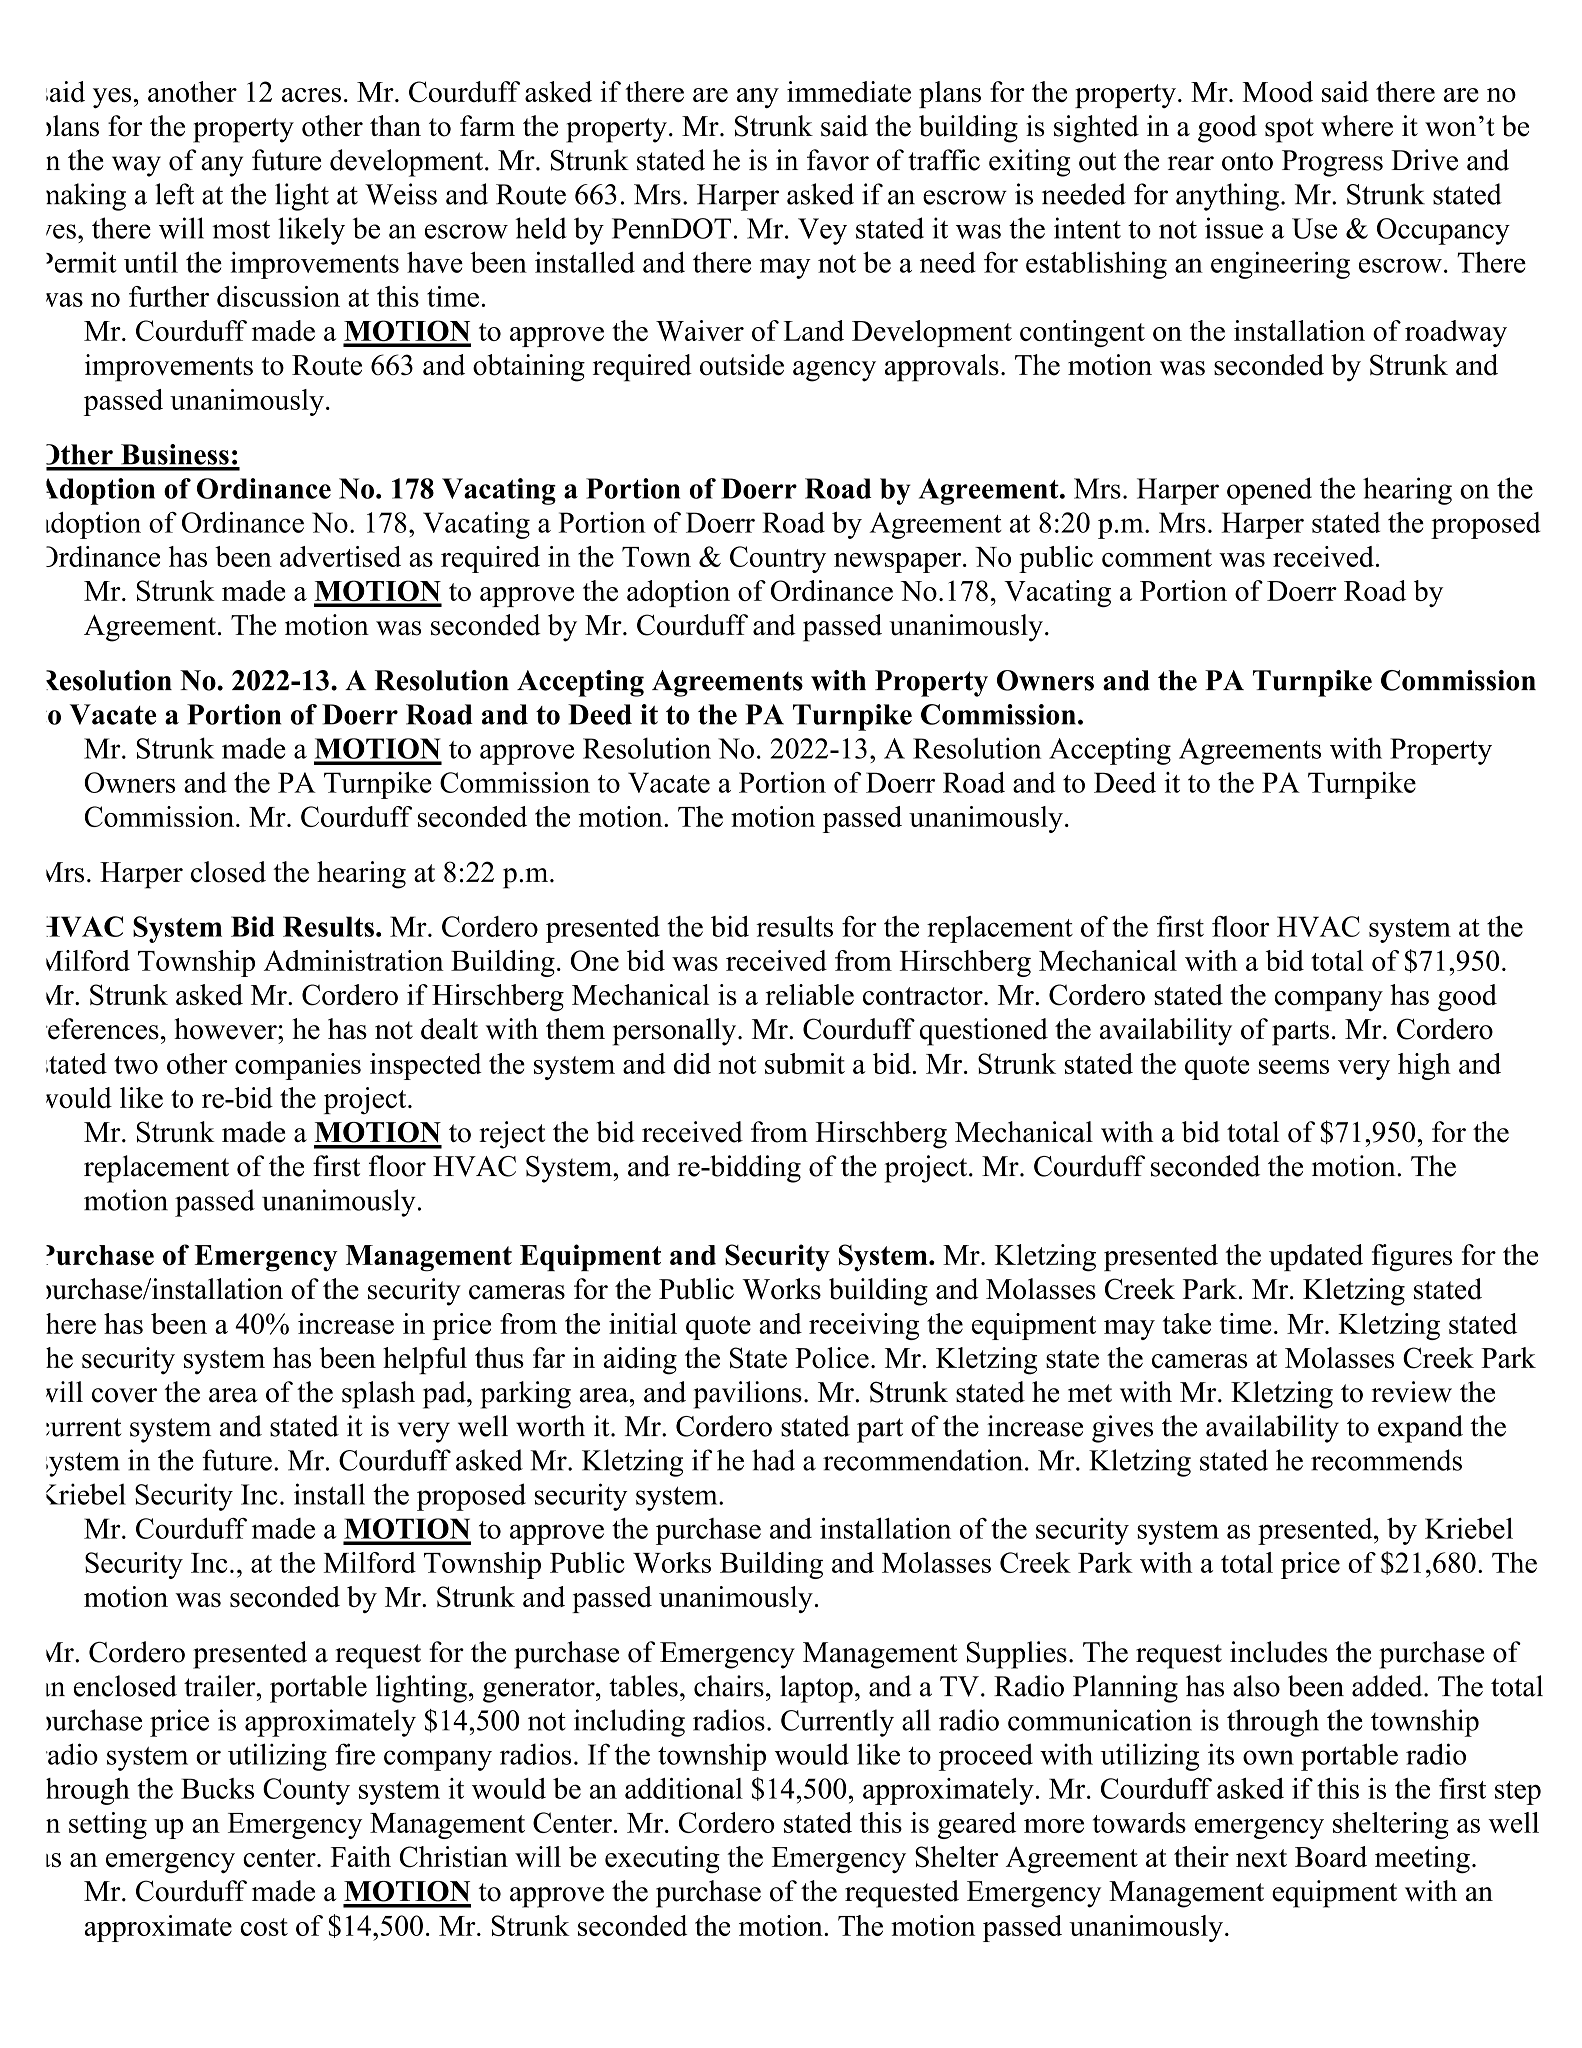 This page has width=1582, height=2048. I want to click on updated, so click(1316, 1257).
